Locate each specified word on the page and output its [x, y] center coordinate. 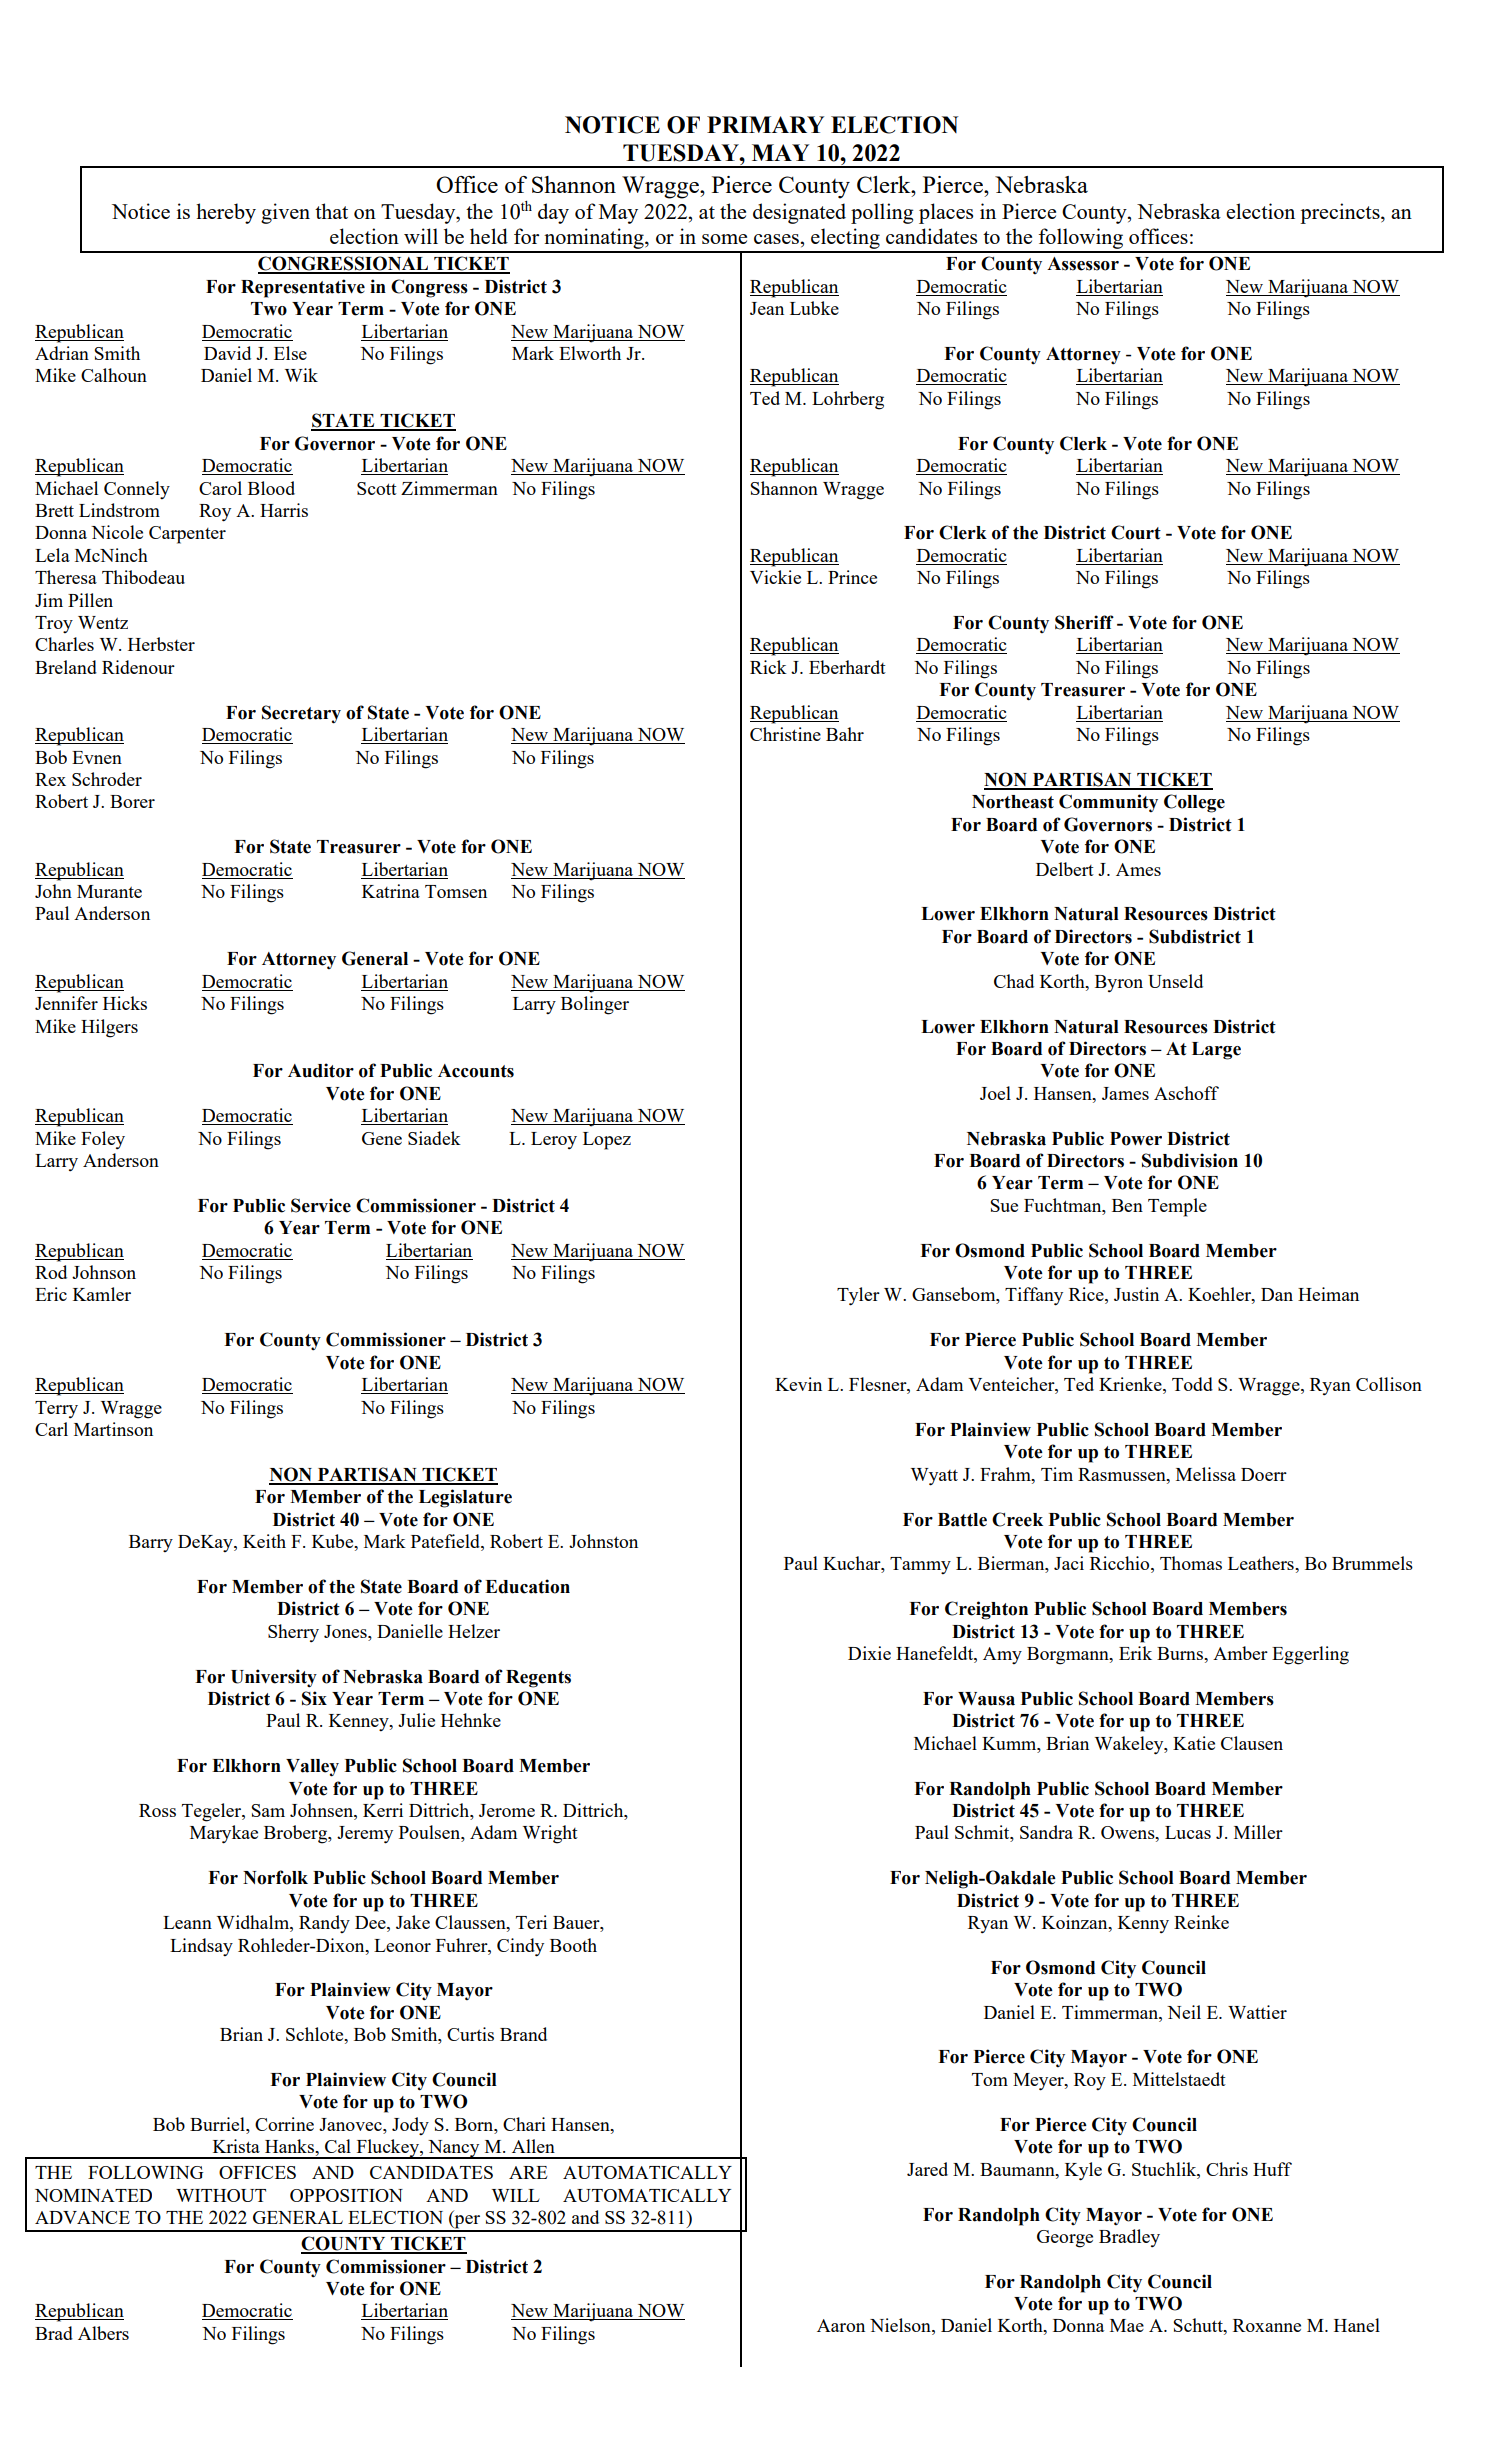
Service [321, 1205]
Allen [533, 2146]
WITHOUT [221, 2195]
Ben [1127, 1205]
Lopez [607, 1141]
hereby [226, 213]
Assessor [1083, 264]
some [724, 239]
